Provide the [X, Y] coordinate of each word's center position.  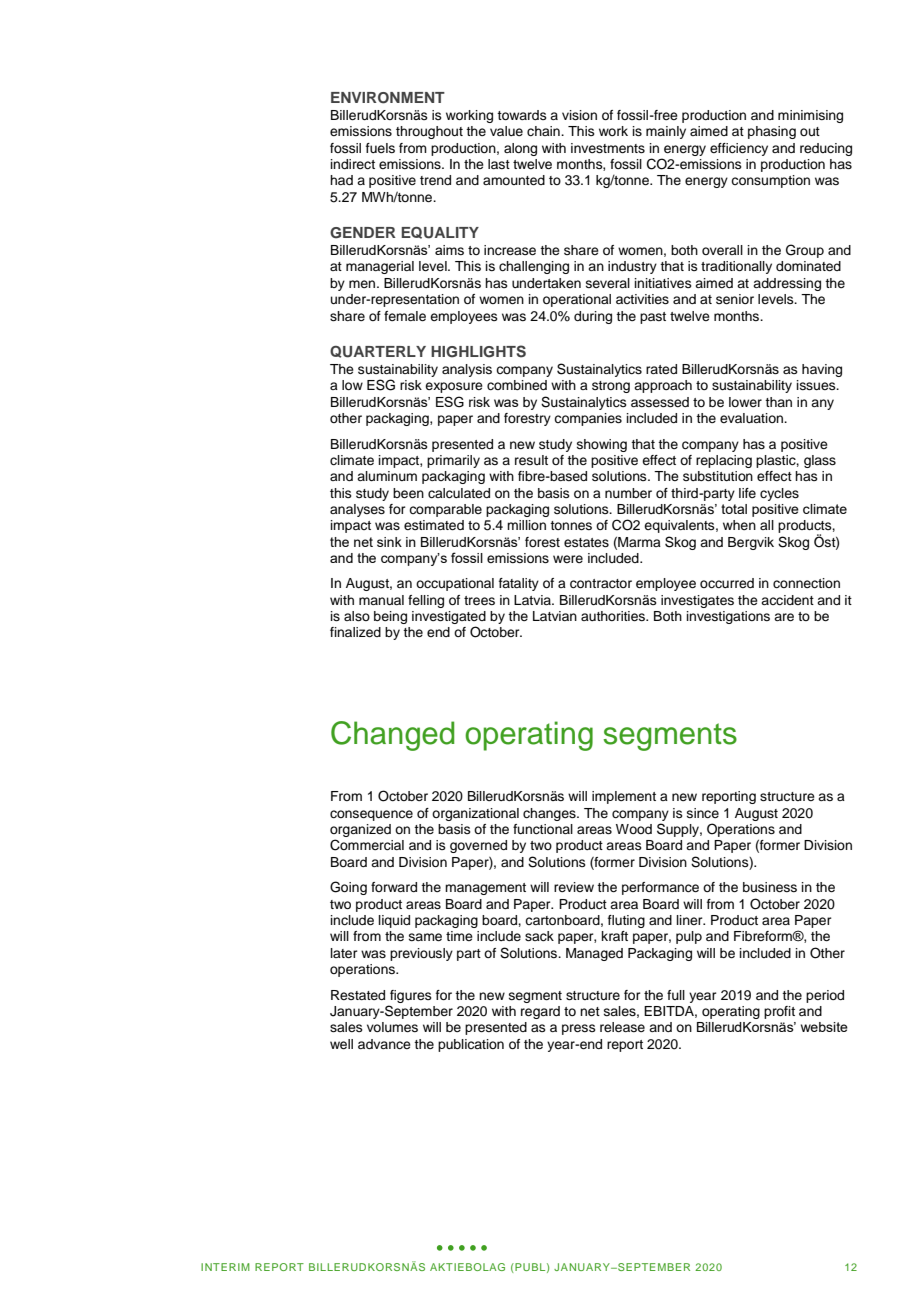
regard [540, 1012]
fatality [519, 584]
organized [360, 832]
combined [517, 385]
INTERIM [225, 1267]
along [520, 149]
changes [550, 814]
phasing [772, 132]
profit [779, 1012]
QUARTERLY [378, 352]
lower [745, 402]
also [357, 616]
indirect [353, 164]
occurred [727, 583]
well [341, 1044]
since [703, 813]
